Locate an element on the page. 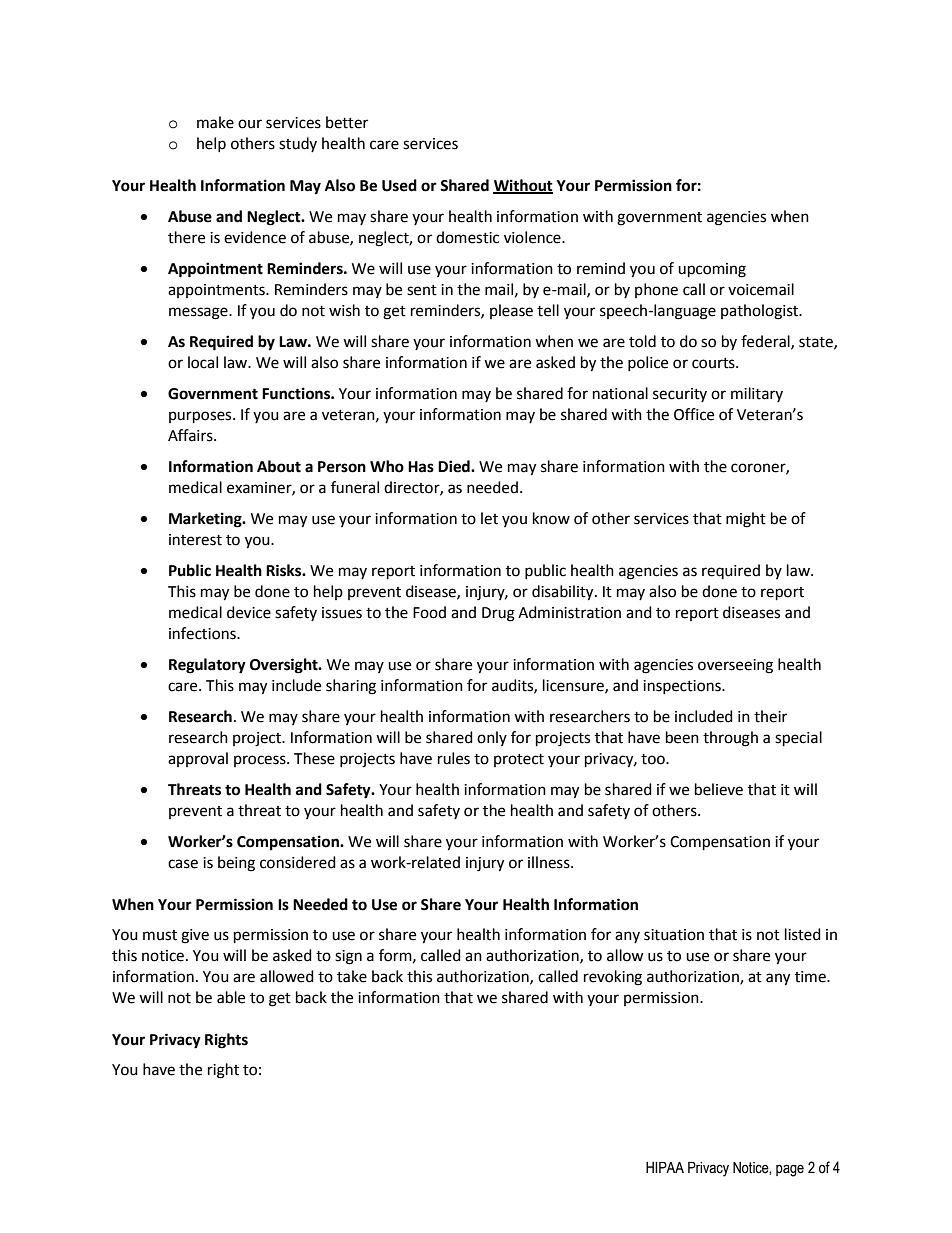  Used is located at coordinates (399, 185).
